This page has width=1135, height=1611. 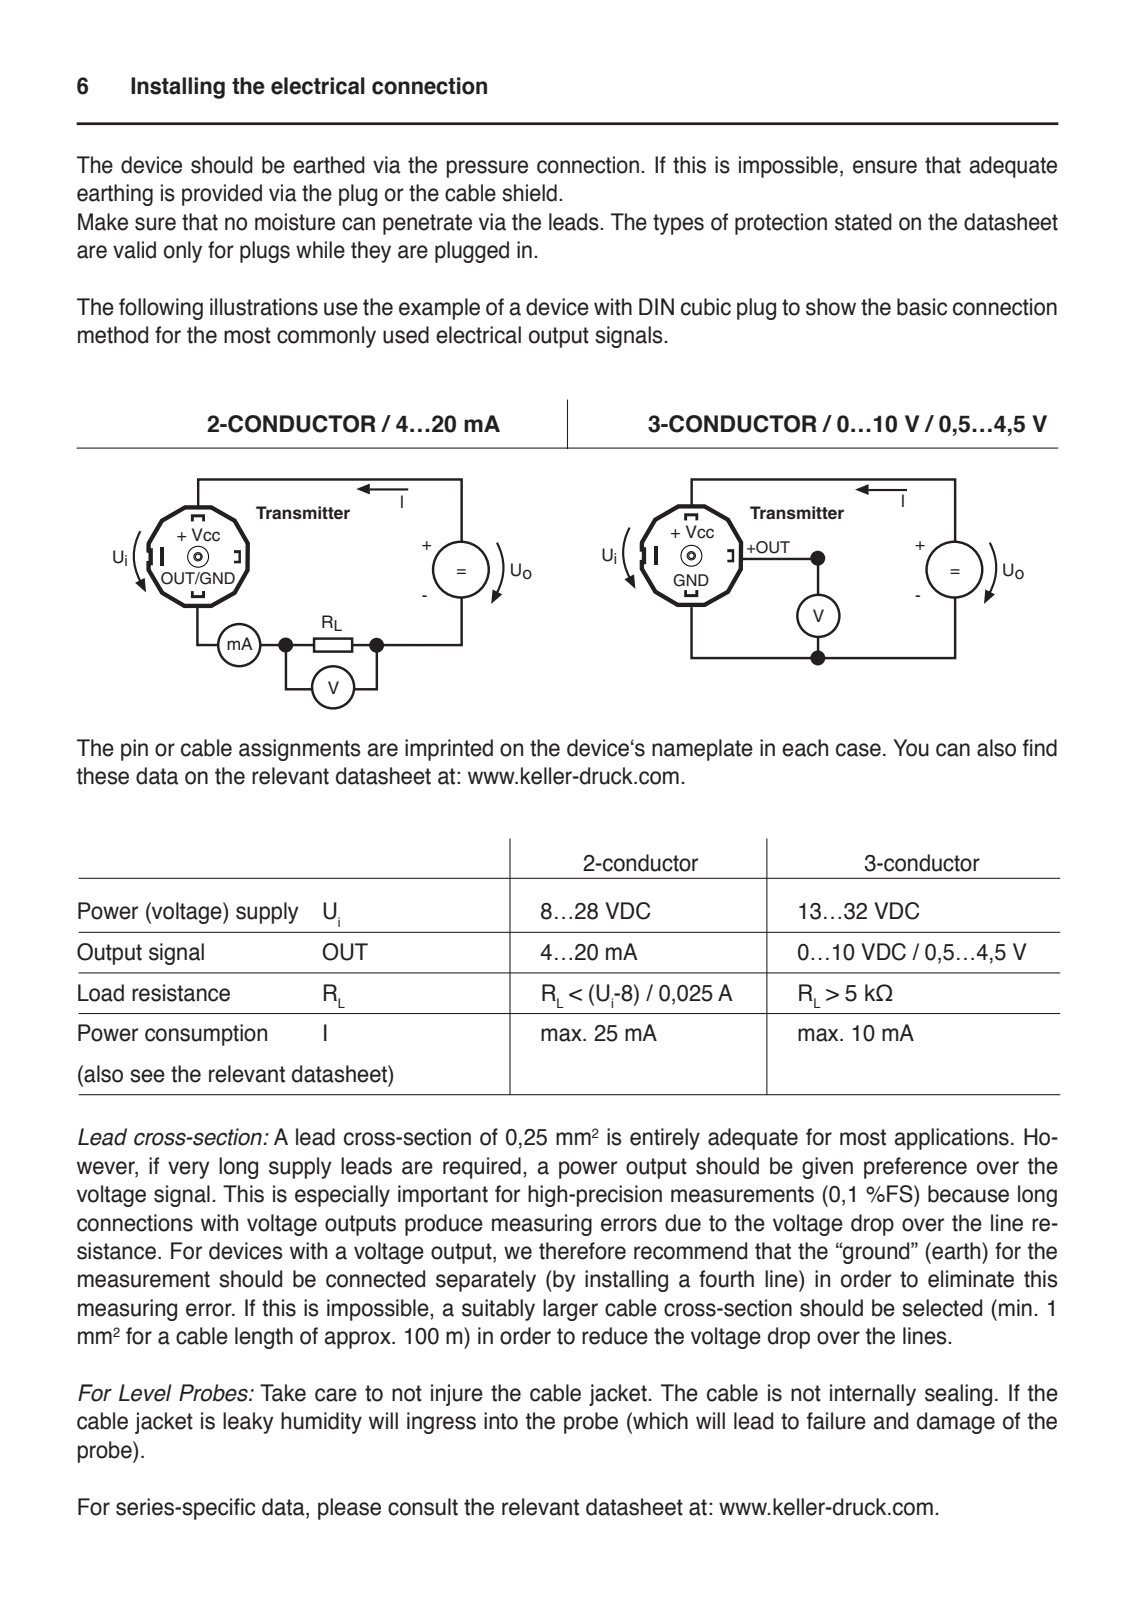 What do you see at coordinates (863, 222) in the page?
I see `stated` at bounding box center [863, 222].
